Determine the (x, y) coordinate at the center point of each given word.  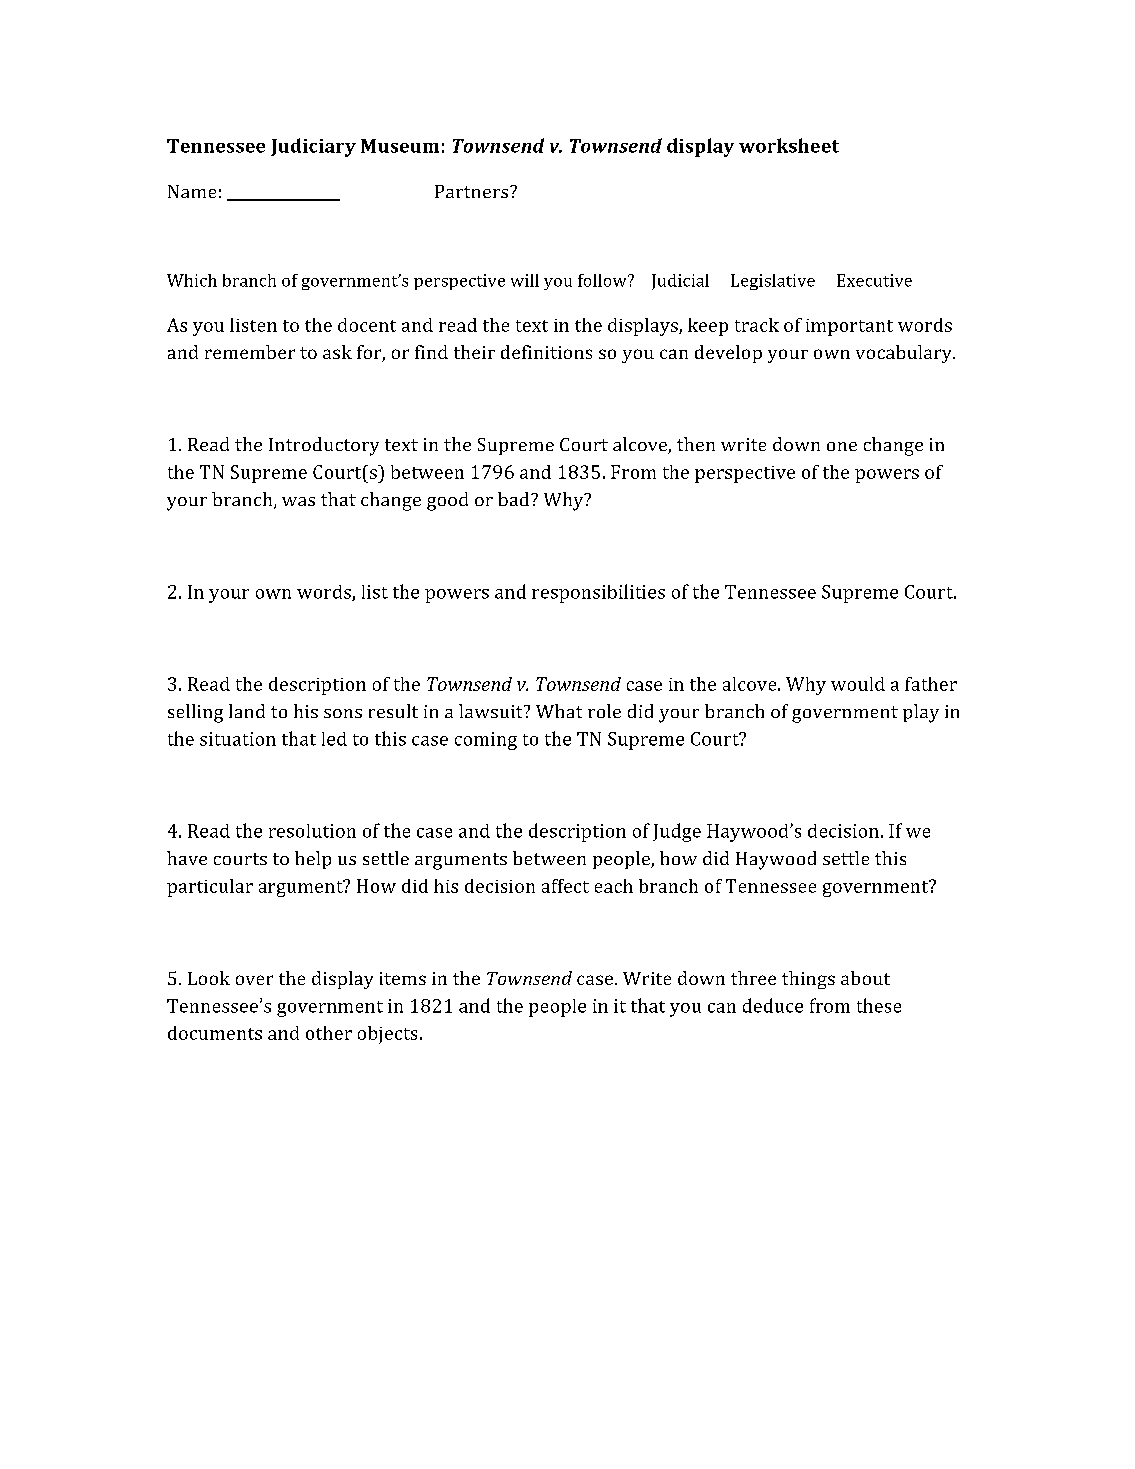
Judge (677, 832)
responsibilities (598, 593)
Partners (471, 191)
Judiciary (313, 147)
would (858, 684)
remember (250, 352)
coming (486, 741)
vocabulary (905, 354)
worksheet (789, 145)
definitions (546, 352)
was (298, 501)
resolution (312, 831)
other (329, 1033)
